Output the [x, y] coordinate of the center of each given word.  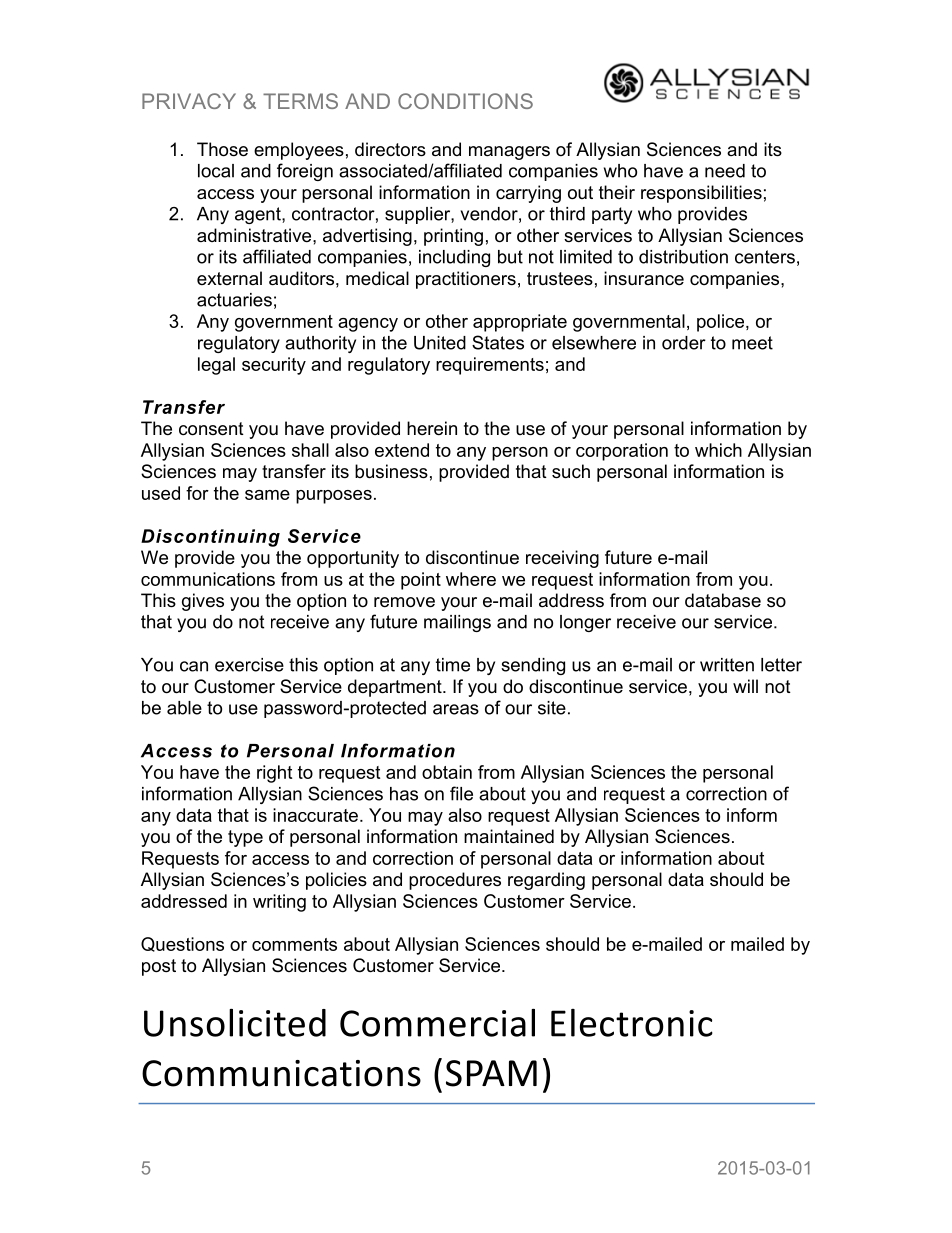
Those [222, 149]
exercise [249, 665]
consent [211, 429]
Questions [182, 944]
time [453, 665]
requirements [490, 366]
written [727, 665]
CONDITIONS [465, 101]
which [718, 450]
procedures [455, 881]
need [725, 171]
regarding [546, 881]
